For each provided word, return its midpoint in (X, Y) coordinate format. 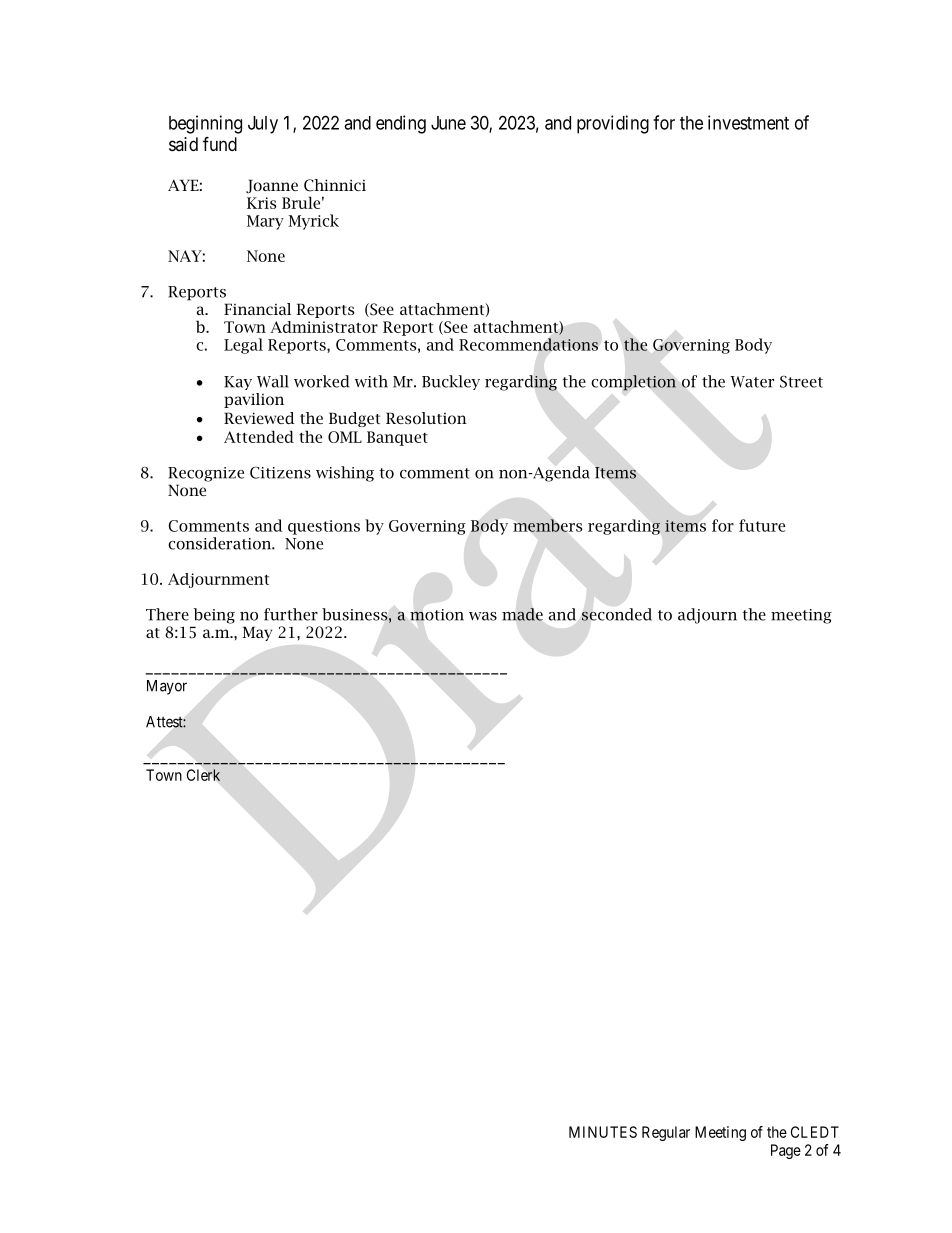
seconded (617, 614)
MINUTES (603, 1132)
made (522, 614)
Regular (666, 1133)
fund (220, 143)
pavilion (254, 400)
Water (752, 382)
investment (748, 122)
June (448, 123)
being (214, 616)
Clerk (203, 775)
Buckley (451, 382)
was (483, 616)
